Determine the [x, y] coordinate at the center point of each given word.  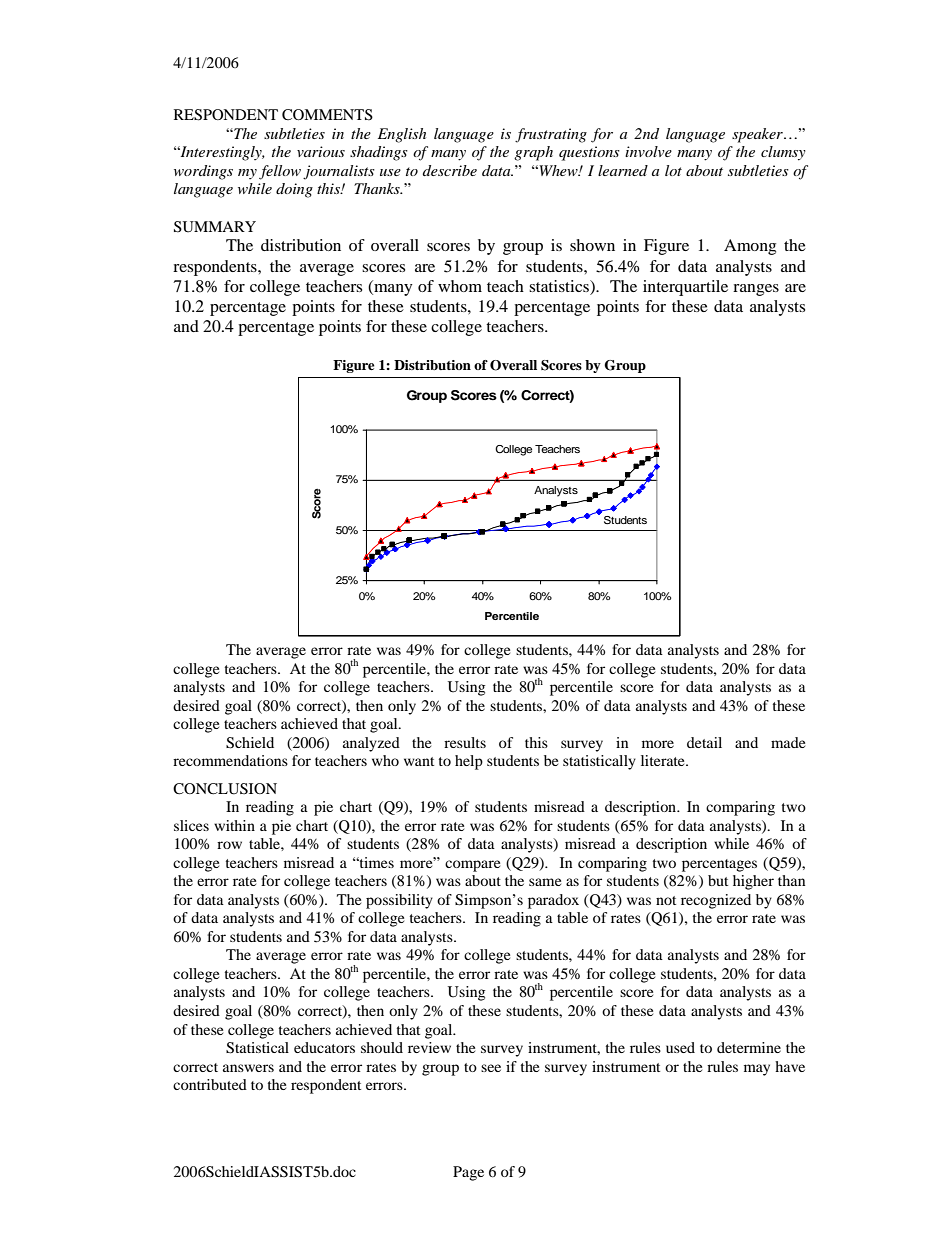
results [465, 742]
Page [468, 1173]
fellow [280, 172]
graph [533, 153]
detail [704, 742]
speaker [758, 135]
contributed [210, 1084]
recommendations [230, 760]
